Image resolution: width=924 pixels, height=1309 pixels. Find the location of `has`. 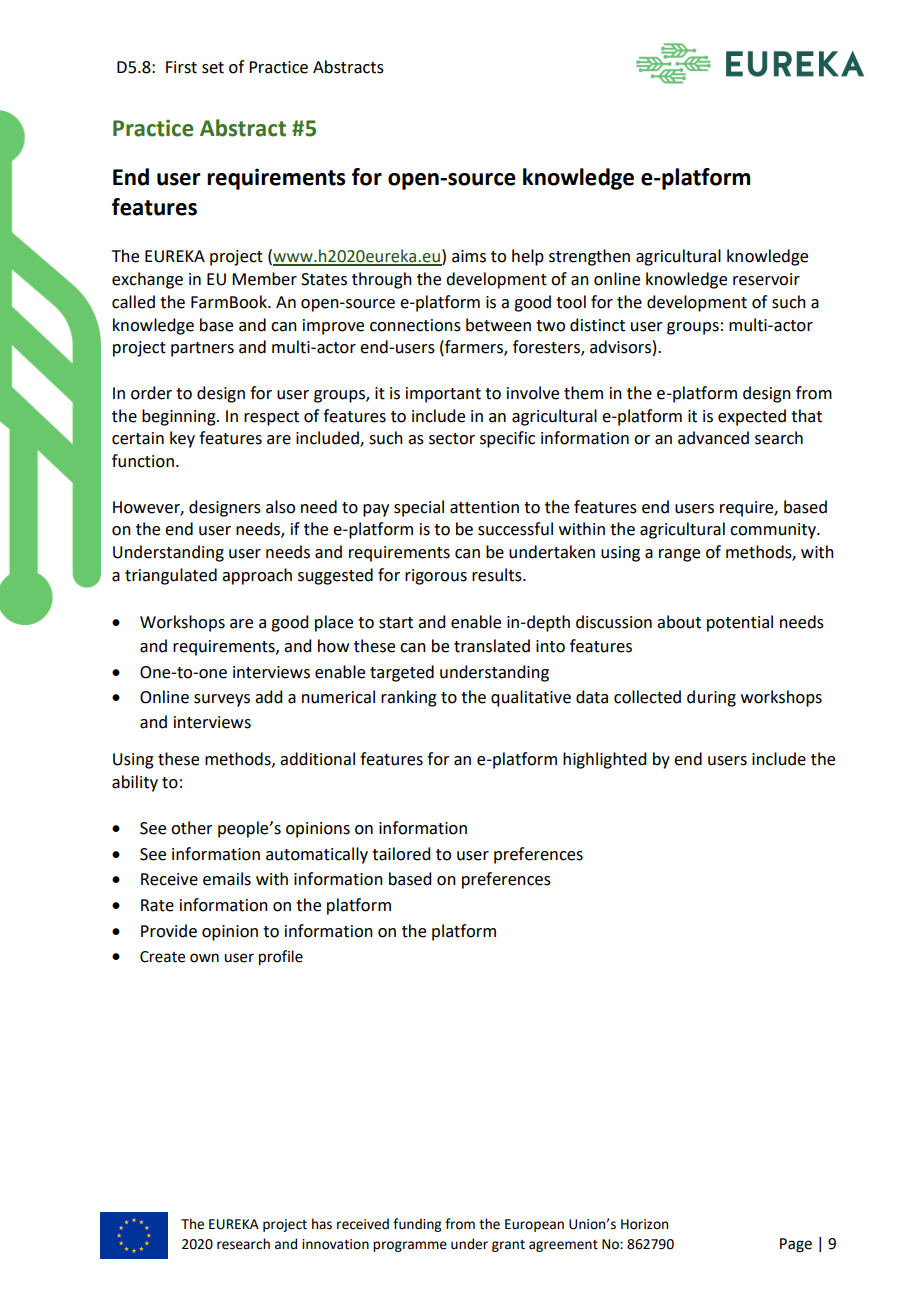

has is located at coordinates (322, 1224).
